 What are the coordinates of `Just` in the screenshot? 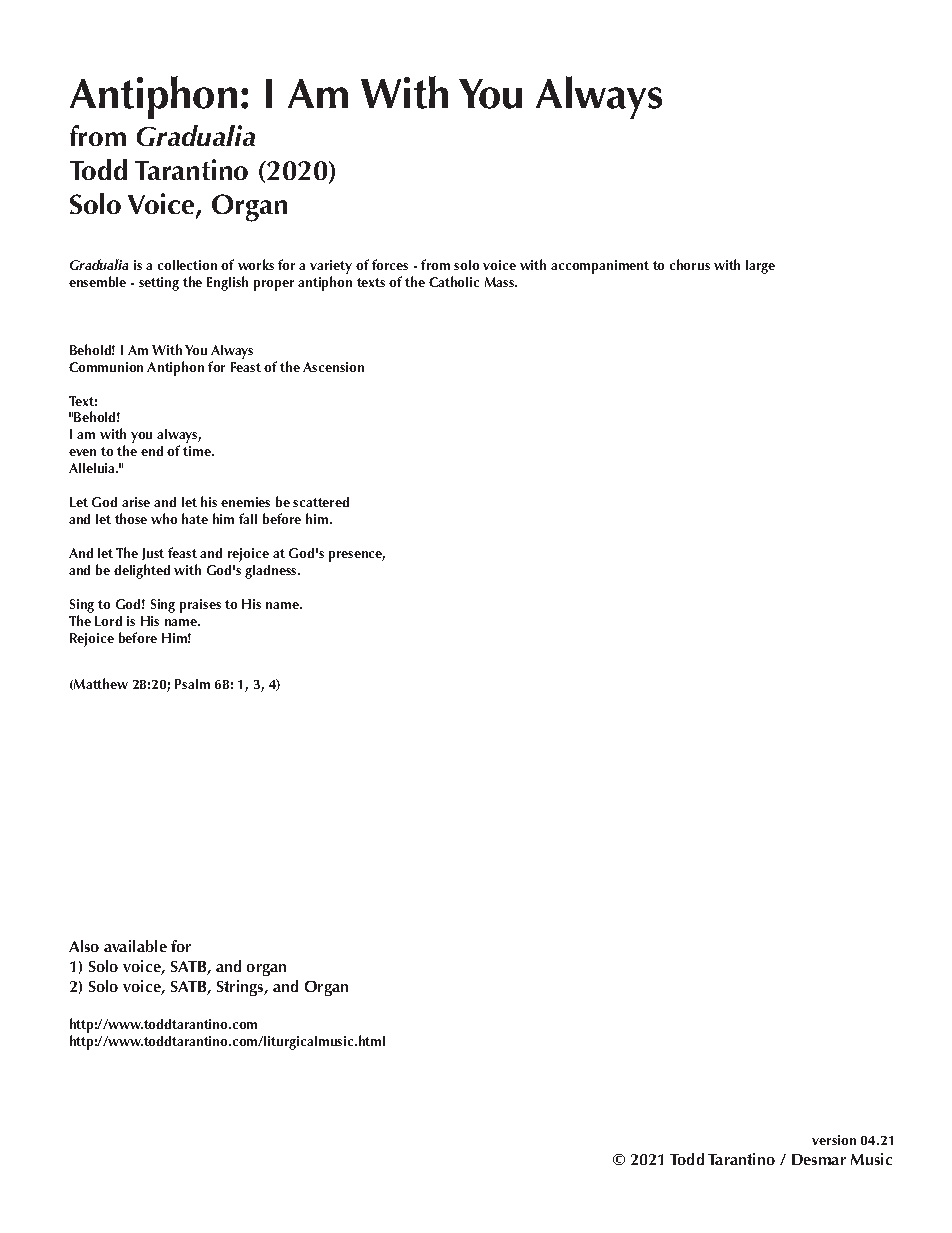 It's located at (153, 554).
